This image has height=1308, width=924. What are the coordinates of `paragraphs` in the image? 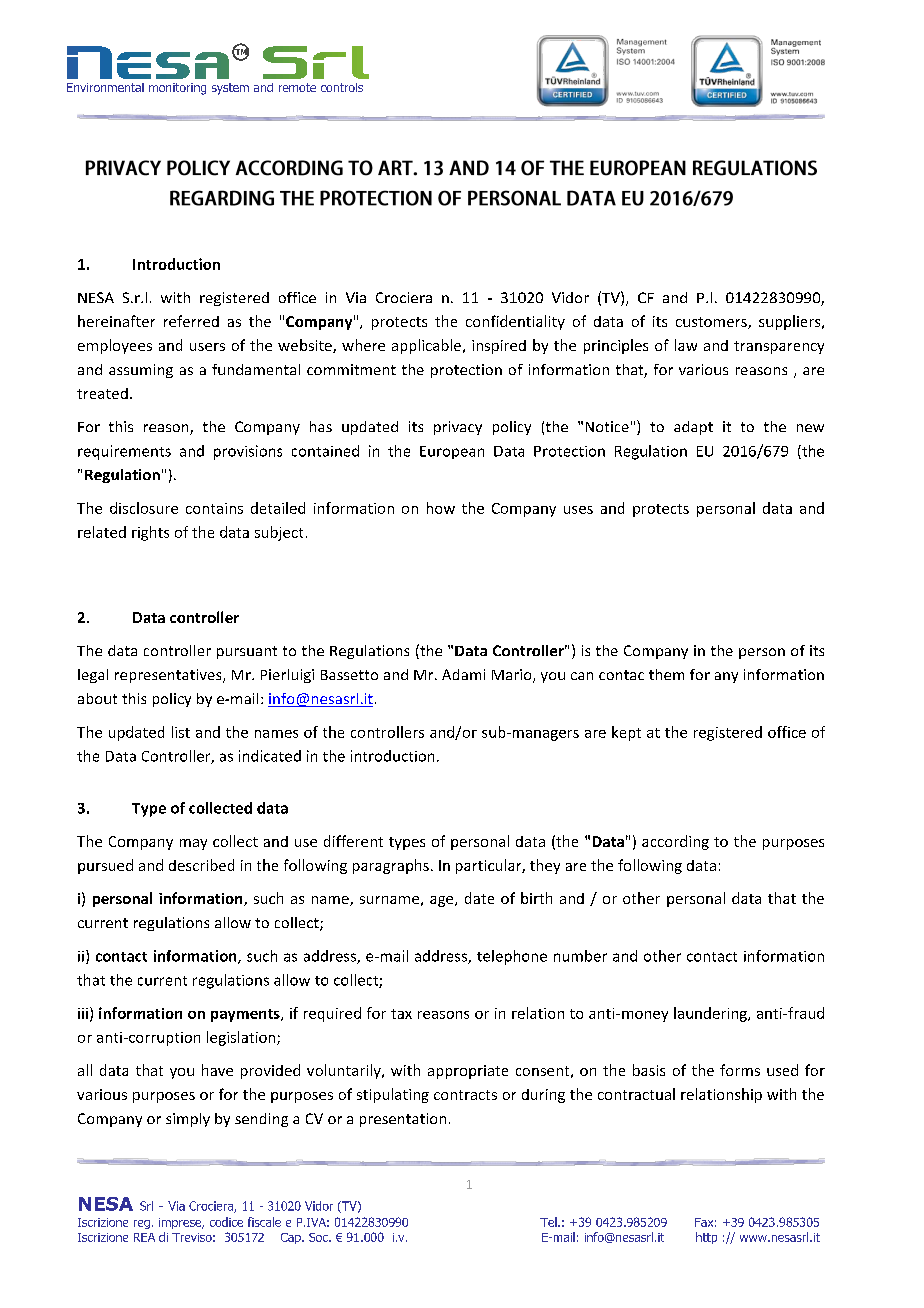 It's located at (391, 866).
